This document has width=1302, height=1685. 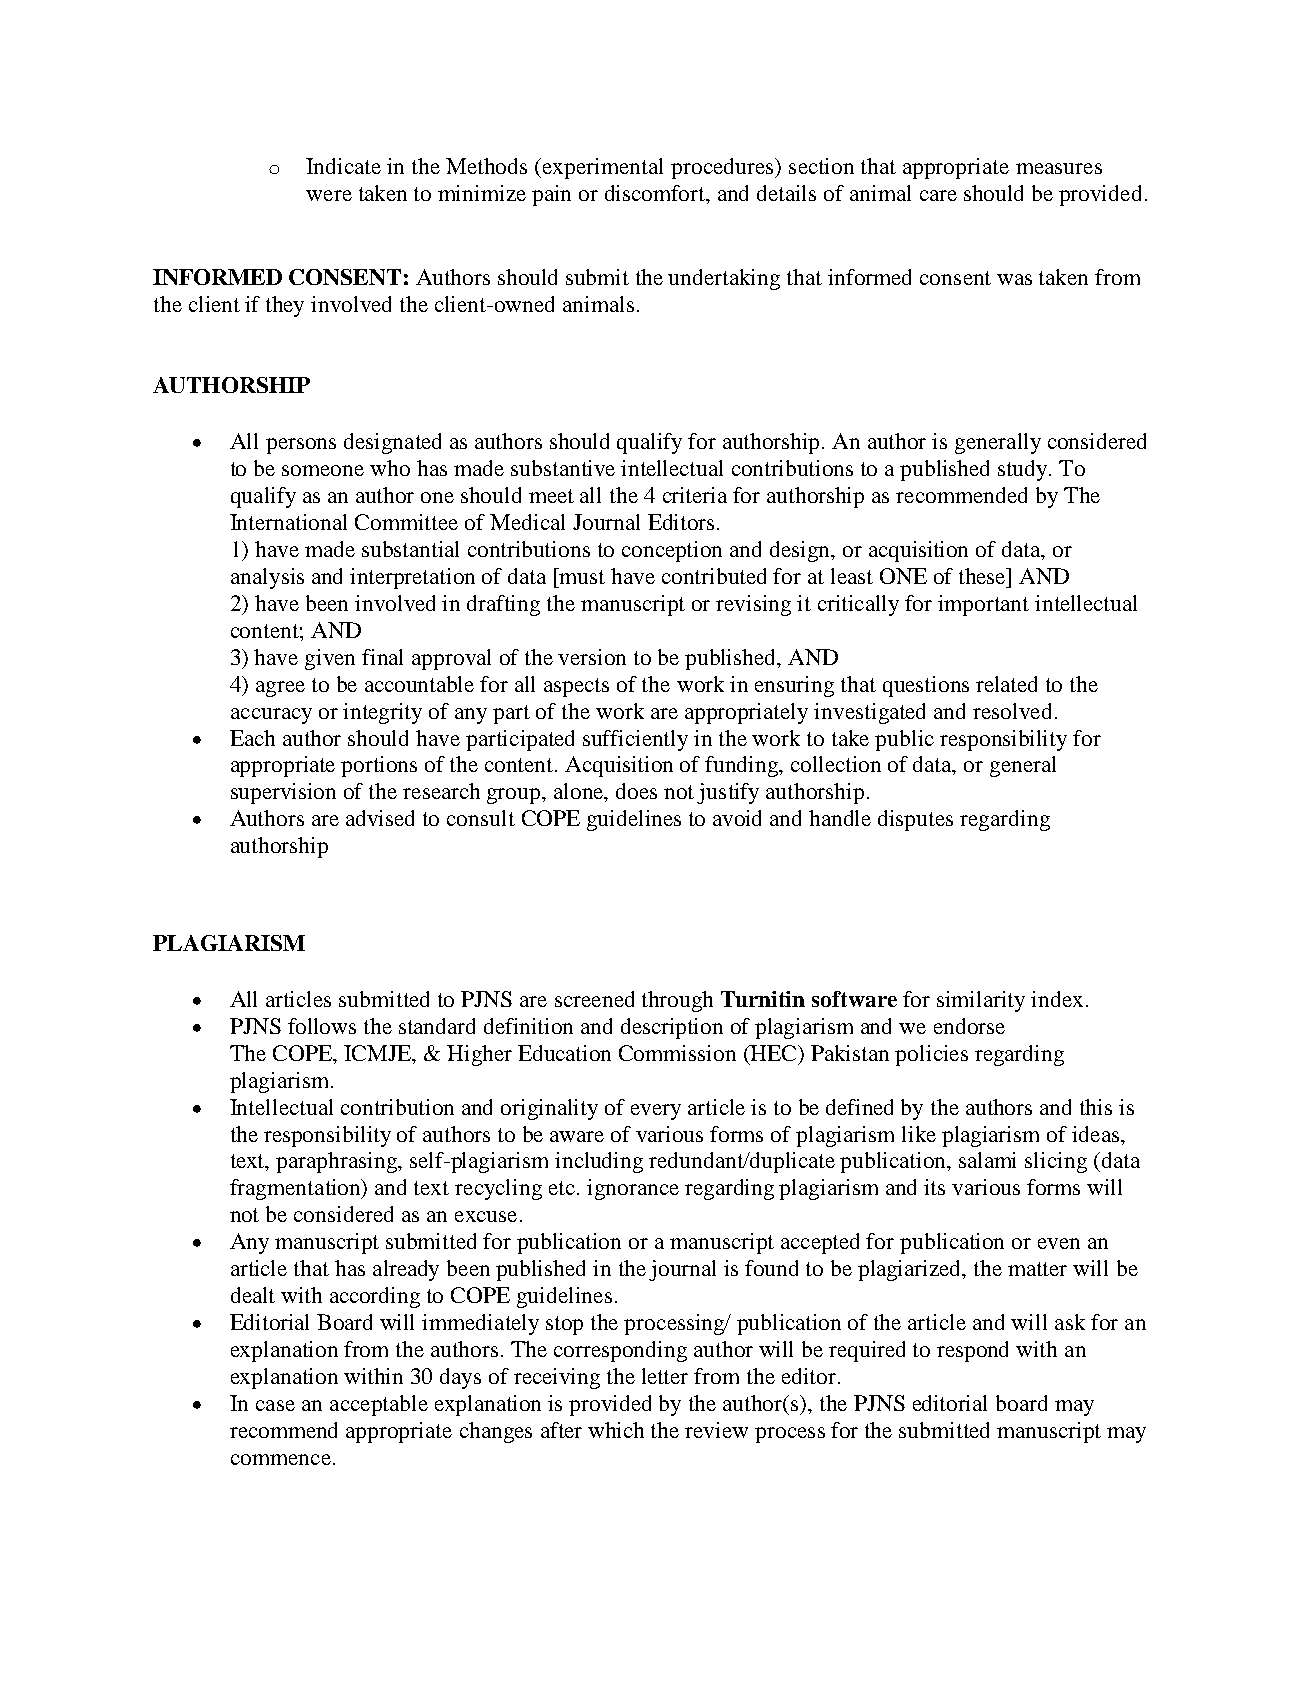 I want to click on ask, so click(x=1070, y=1322).
